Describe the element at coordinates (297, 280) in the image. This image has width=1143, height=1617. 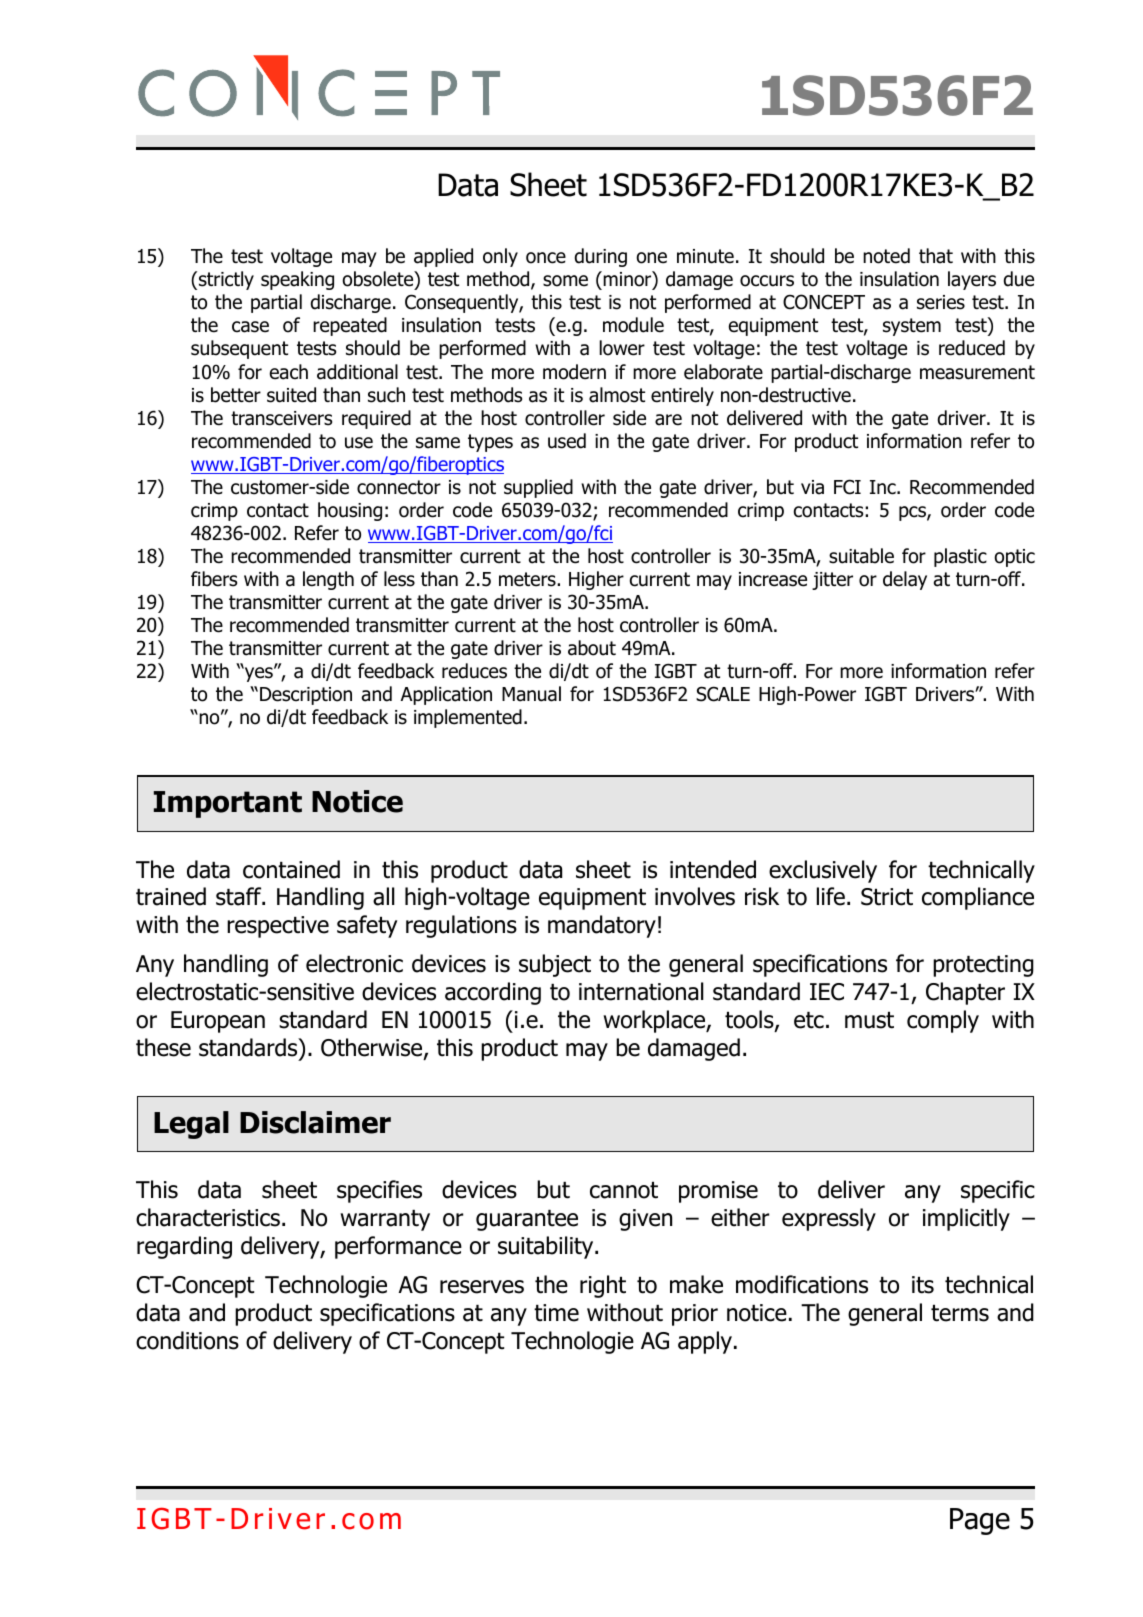
I see `speaking` at that location.
